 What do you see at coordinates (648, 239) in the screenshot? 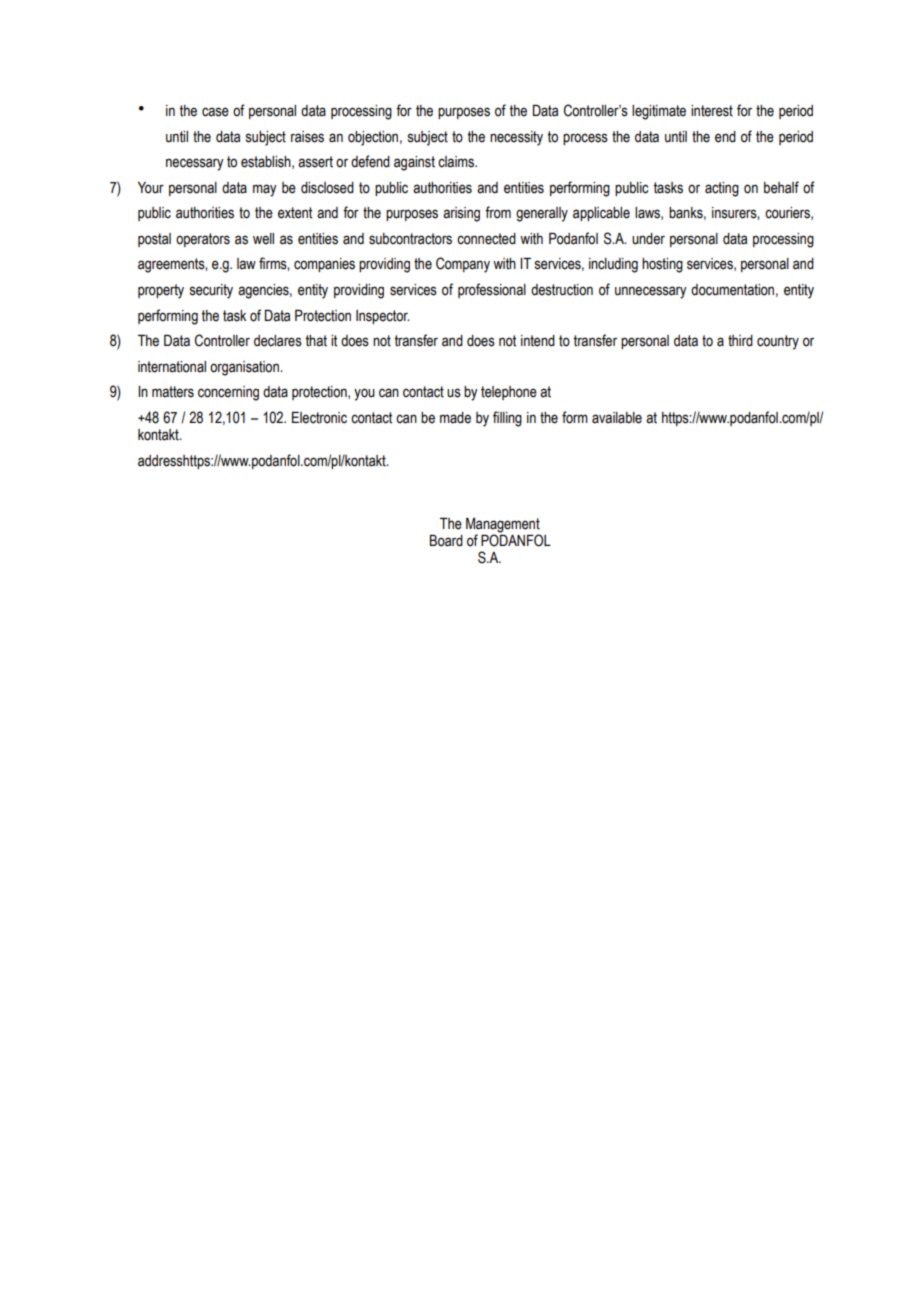
I see `under` at bounding box center [648, 239].
